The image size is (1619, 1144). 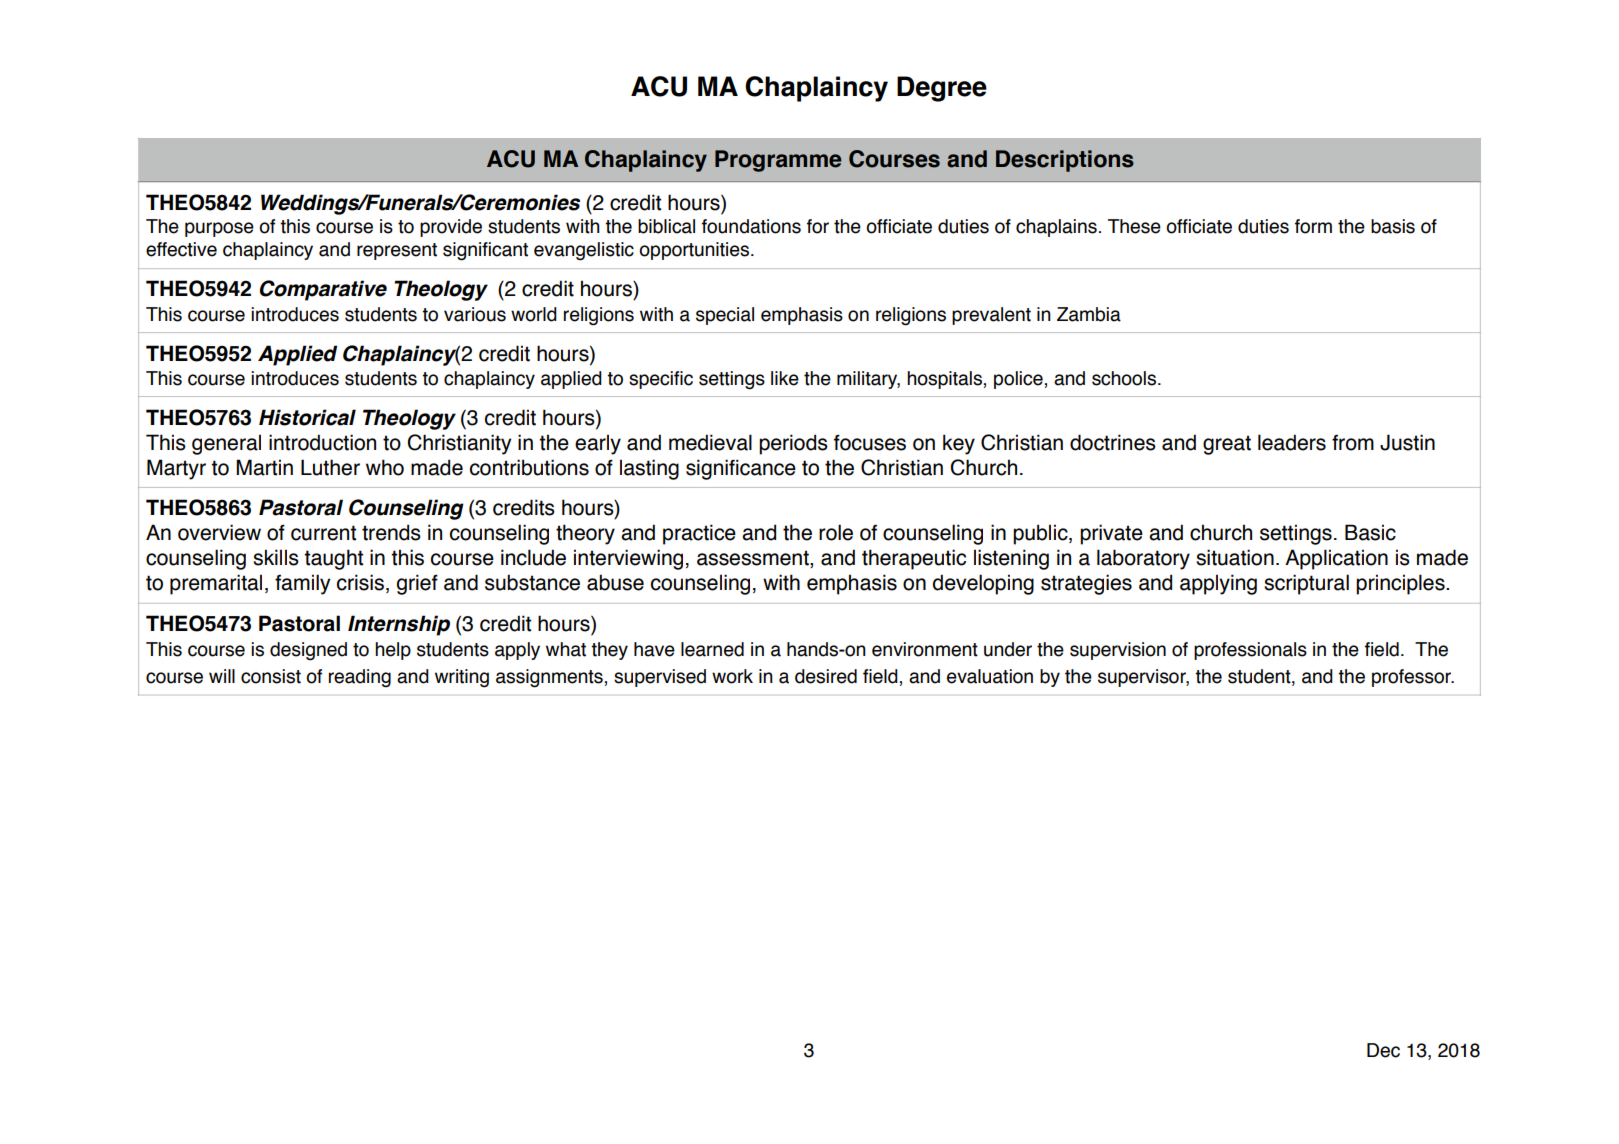 What do you see at coordinates (360, 678) in the document?
I see `reading` at bounding box center [360, 678].
